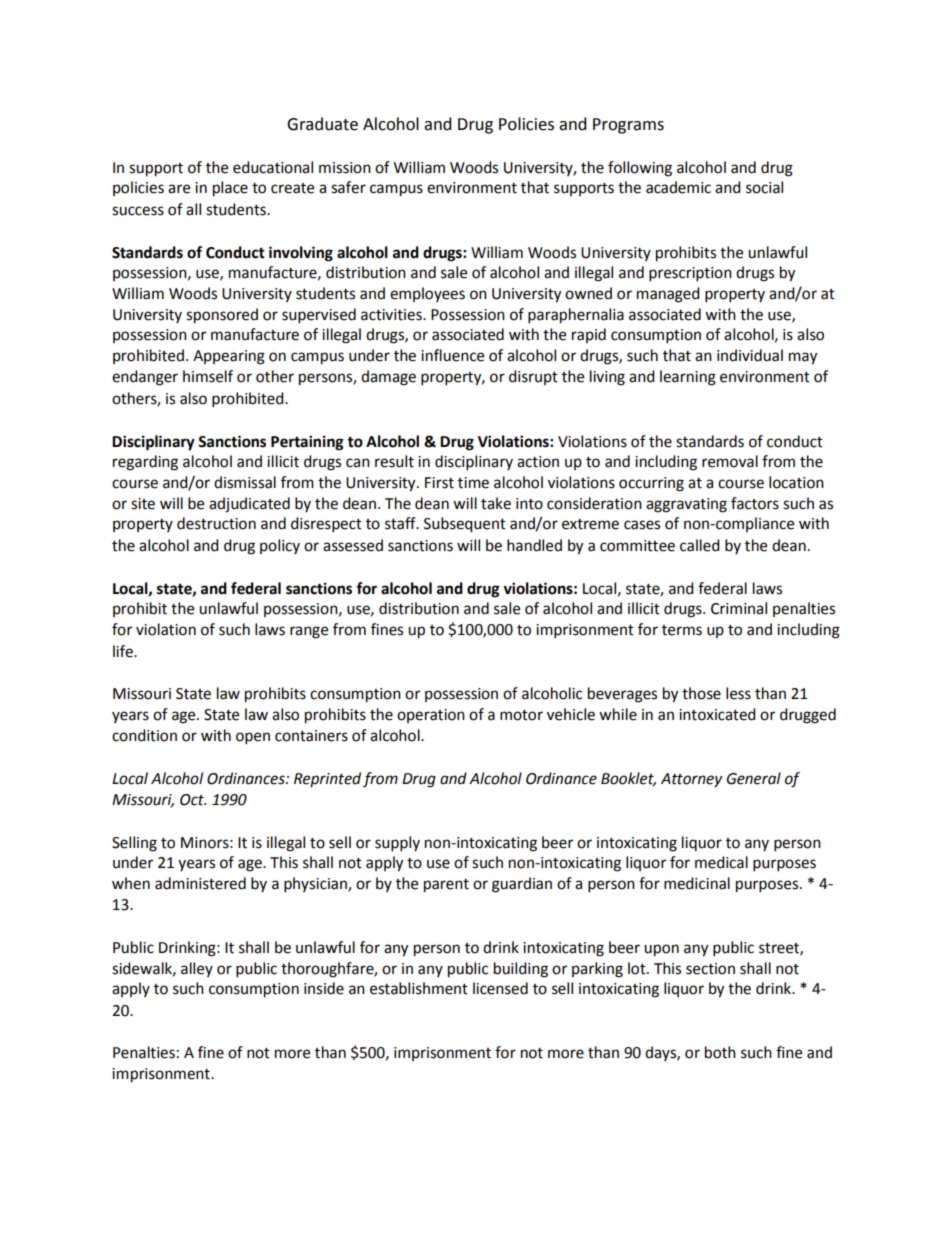 This screenshot has width=952, height=1233. I want to click on place, so click(230, 189).
